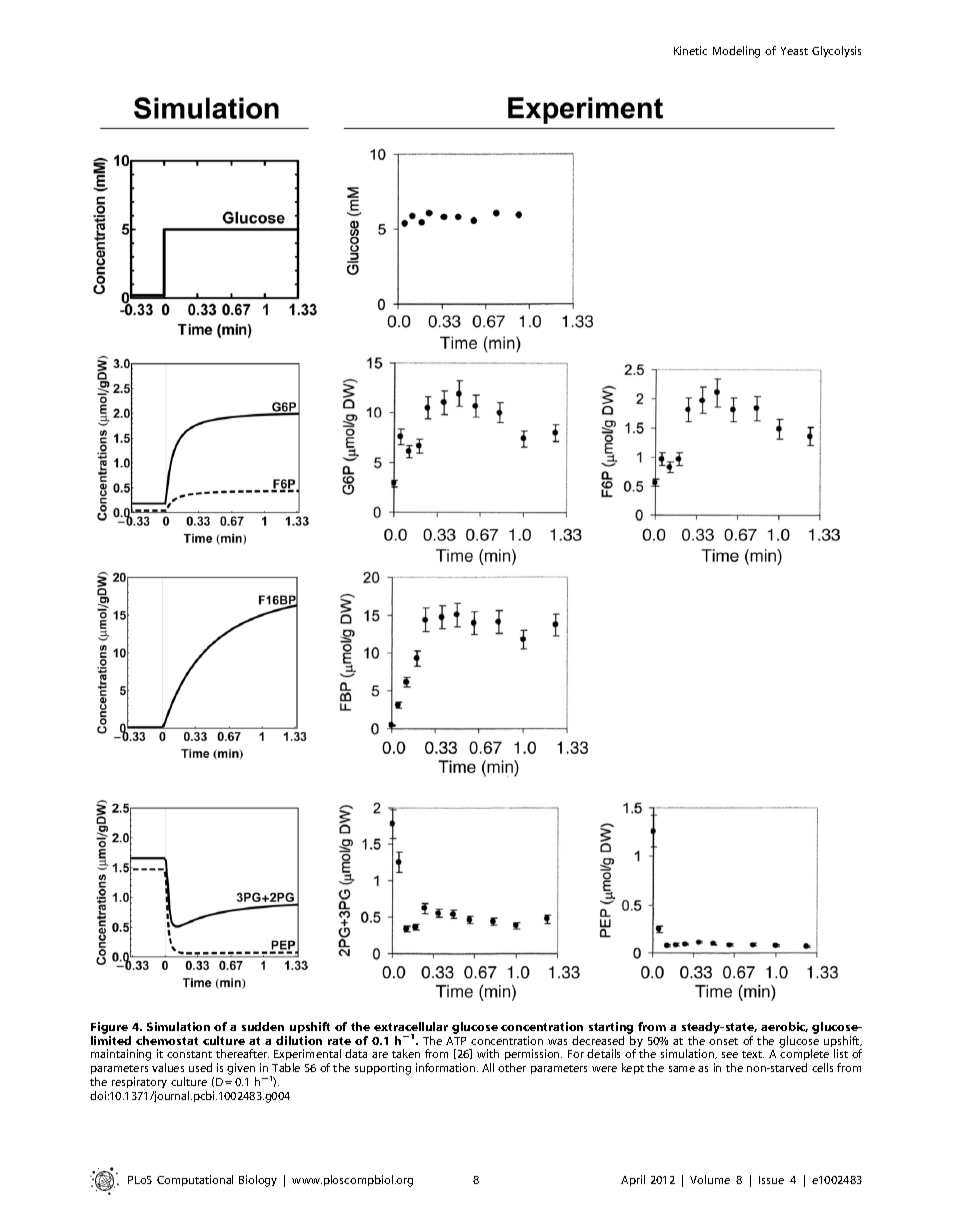  What do you see at coordinates (488, 1067) in the page?
I see `All` at bounding box center [488, 1067].
